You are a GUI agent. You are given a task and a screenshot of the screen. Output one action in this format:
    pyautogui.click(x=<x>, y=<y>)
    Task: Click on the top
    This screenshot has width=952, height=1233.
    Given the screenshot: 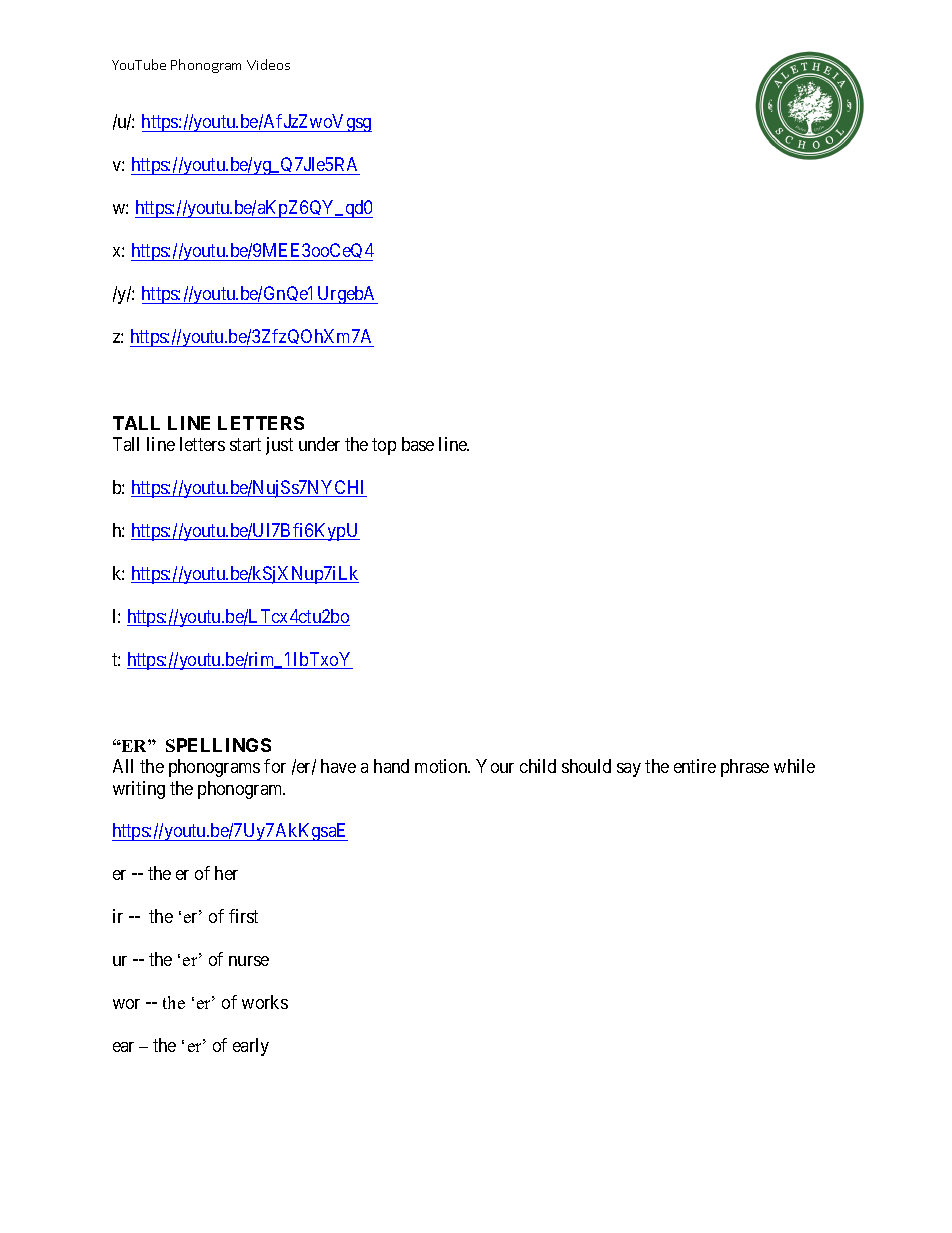 What is the action you would take?
    pyautogui.click(x=384, y=446)
